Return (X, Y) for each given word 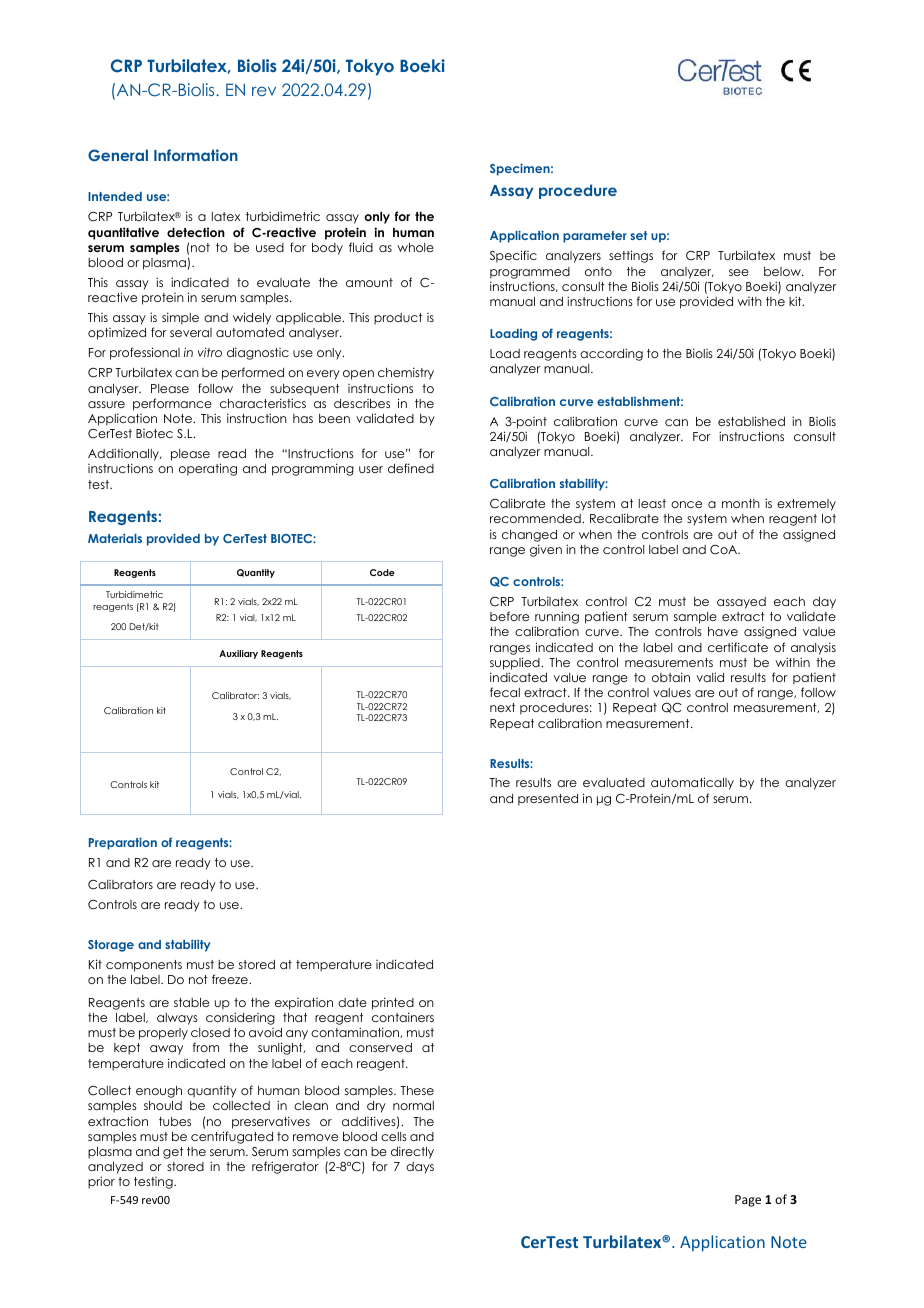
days (420, 1168)
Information (196, 155)
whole (415, 247)
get (173, 1153)
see (739, 272)
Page (748, 1201)
